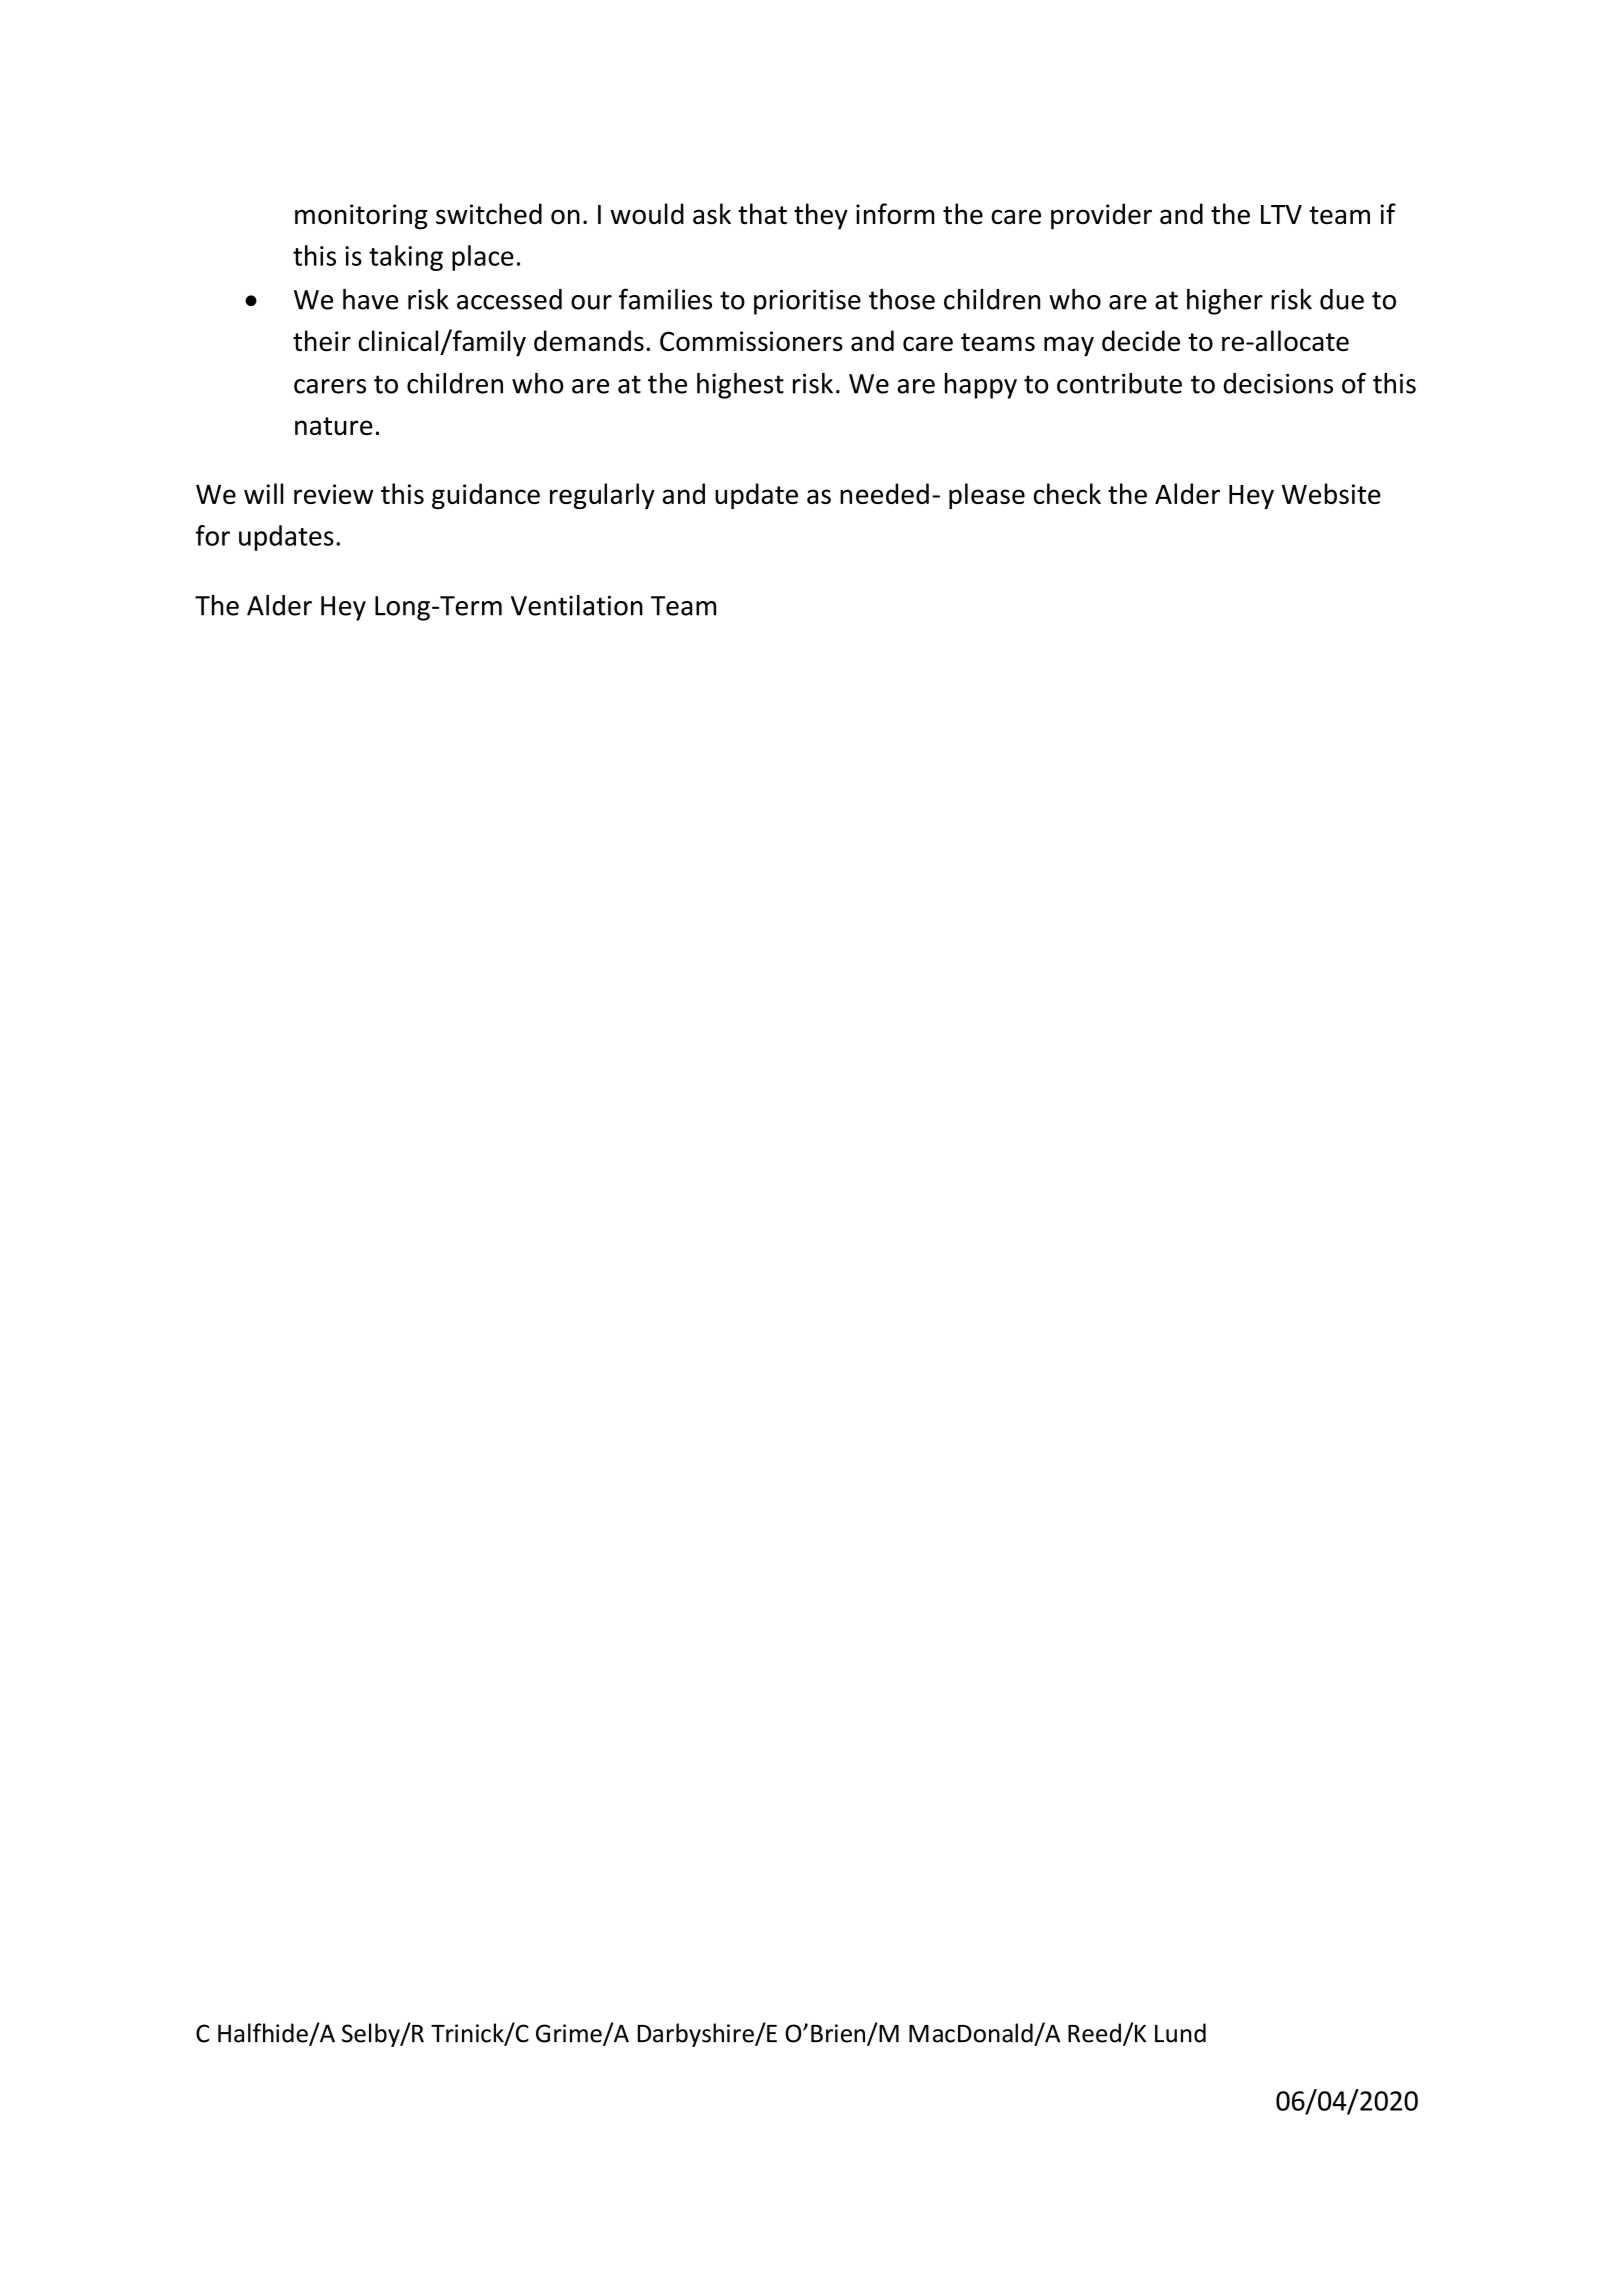  I want to click on Lund, so click(1180, 2033).
